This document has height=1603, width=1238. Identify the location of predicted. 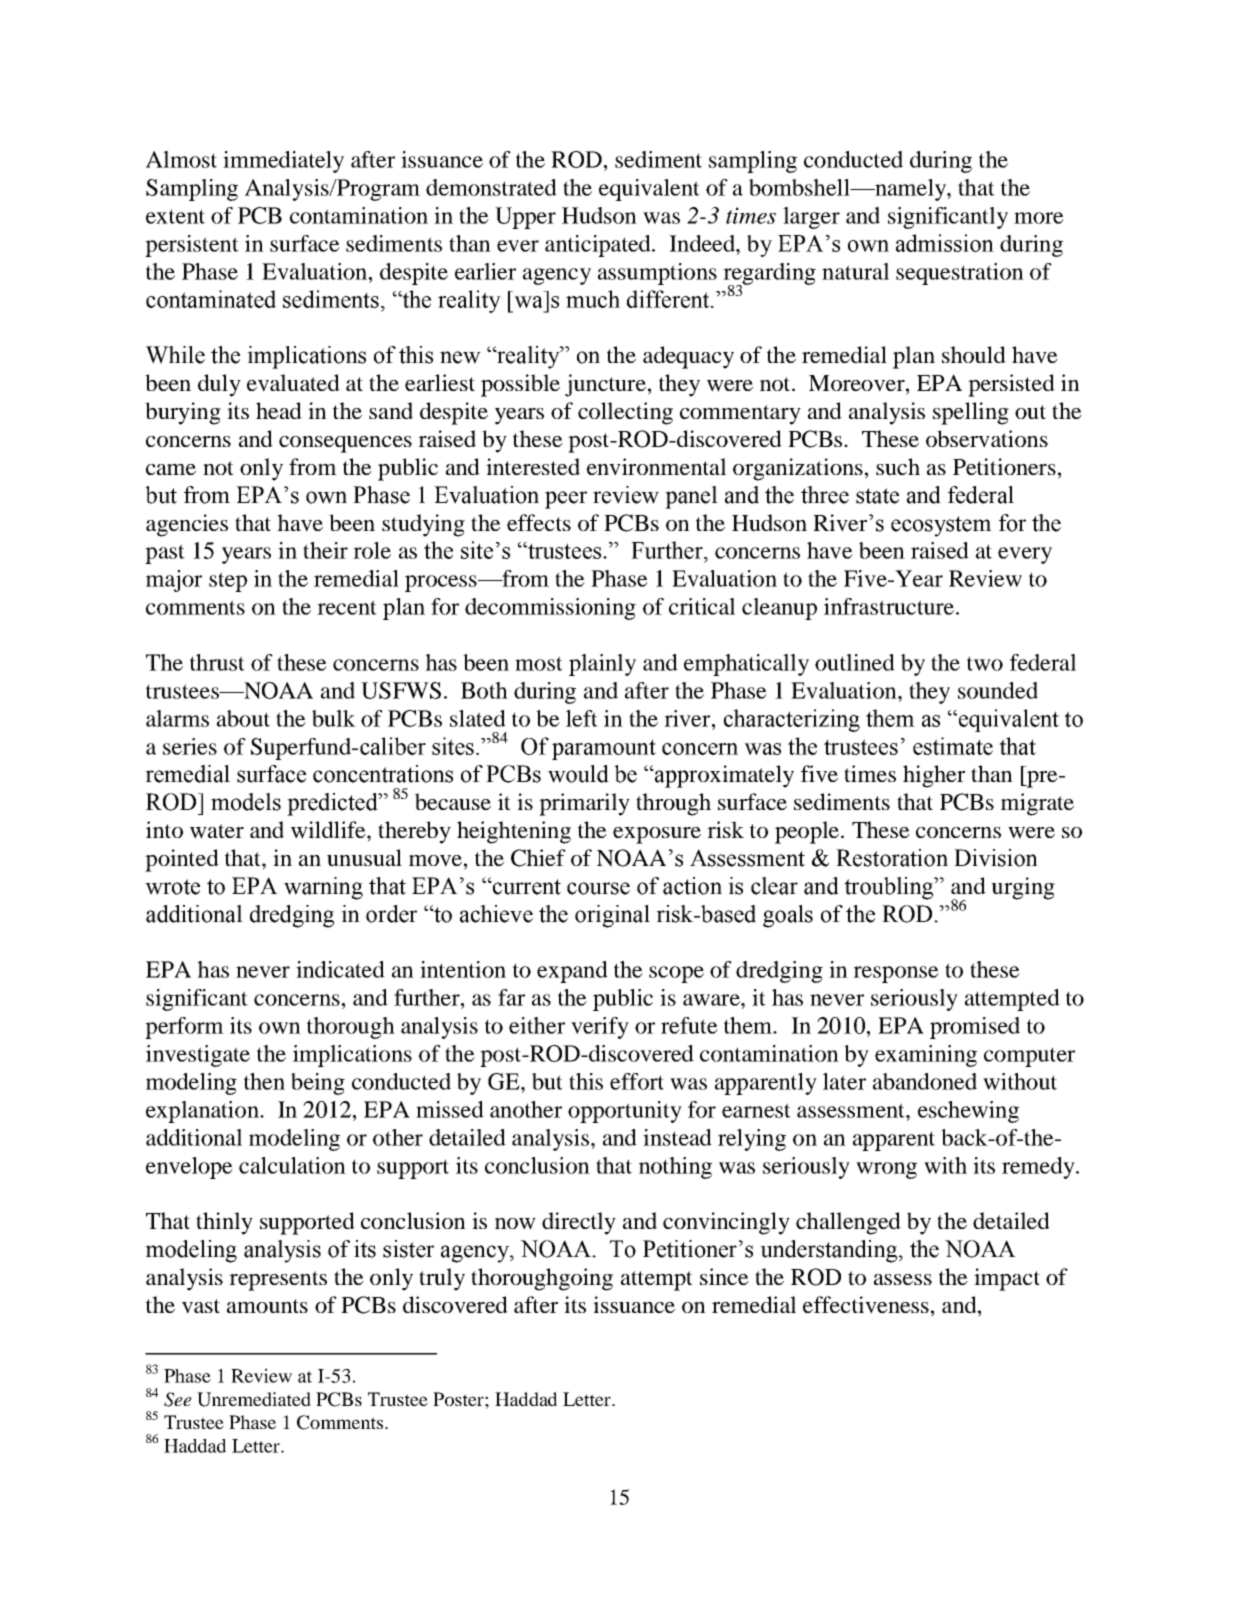
(333, 804).
